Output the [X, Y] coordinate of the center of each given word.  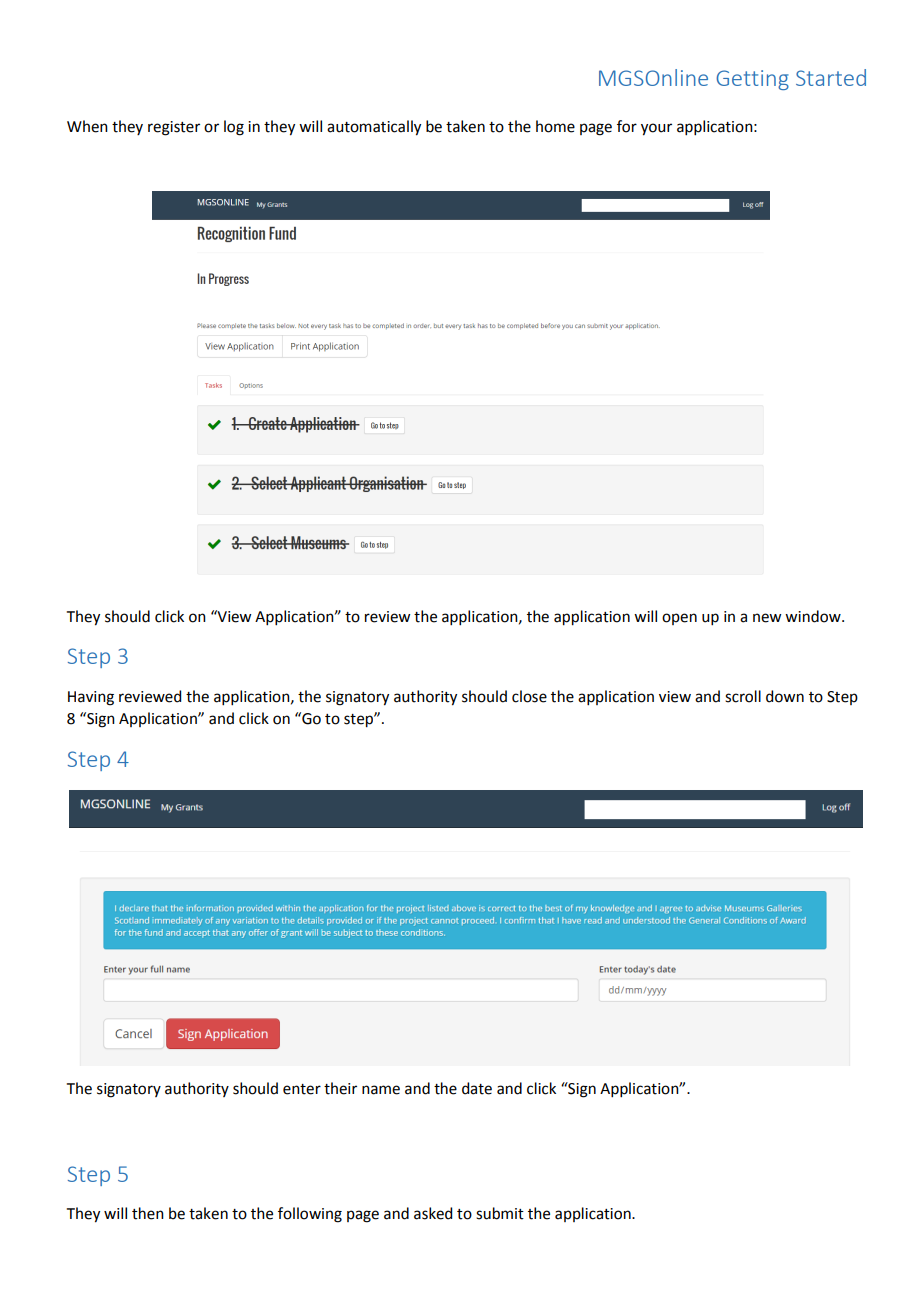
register [174, 128]
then [148, 1213]
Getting [752, 80]
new [767, 618]
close [529, 696]
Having [91, 698]
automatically [374, 128]
